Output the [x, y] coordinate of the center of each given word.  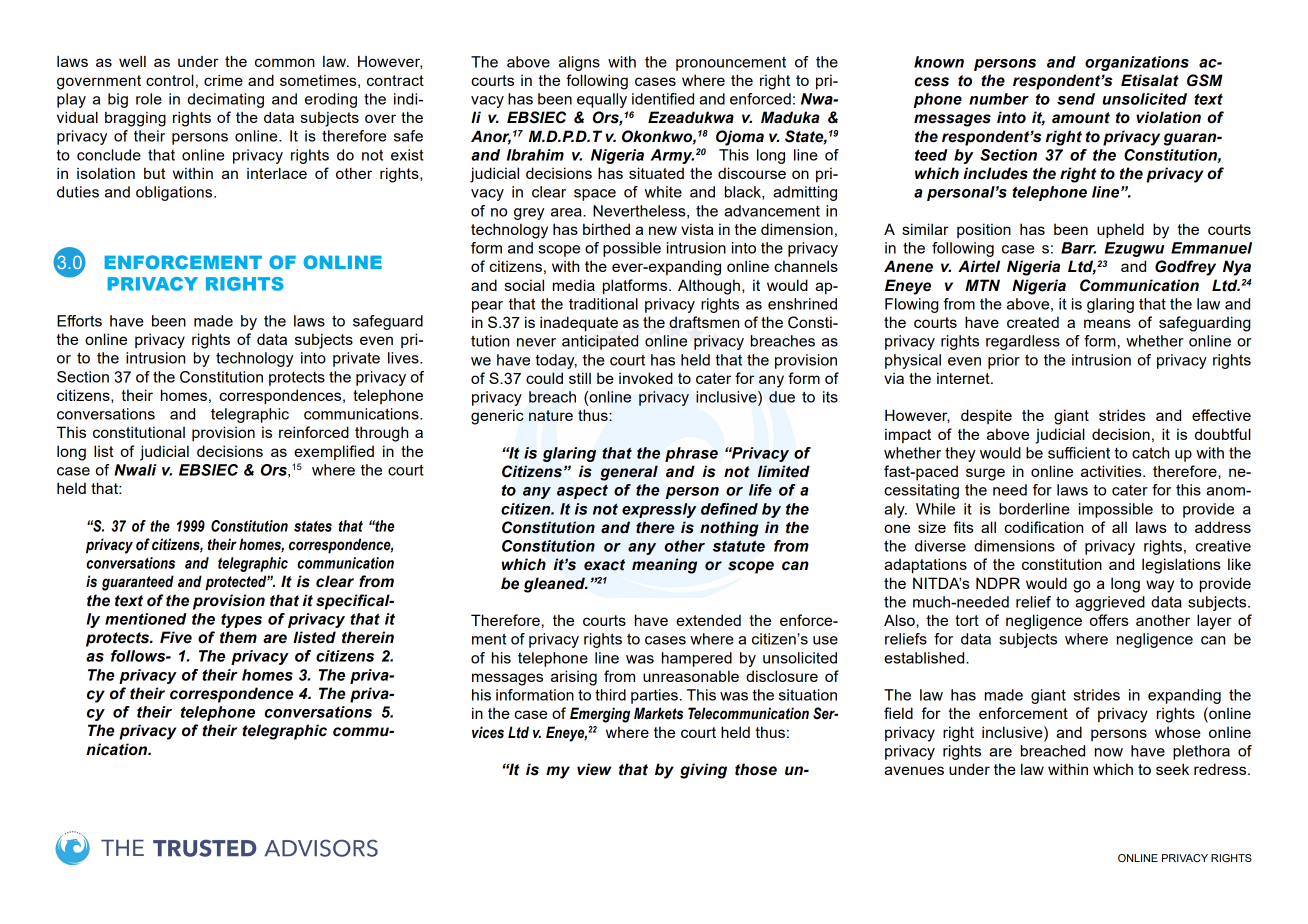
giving [703, 771]
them [238, 637]
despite [986, 416]
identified [663, 99]
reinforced [314, 432]
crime [223, 80]
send [1076, 99]
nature [551, 415]
